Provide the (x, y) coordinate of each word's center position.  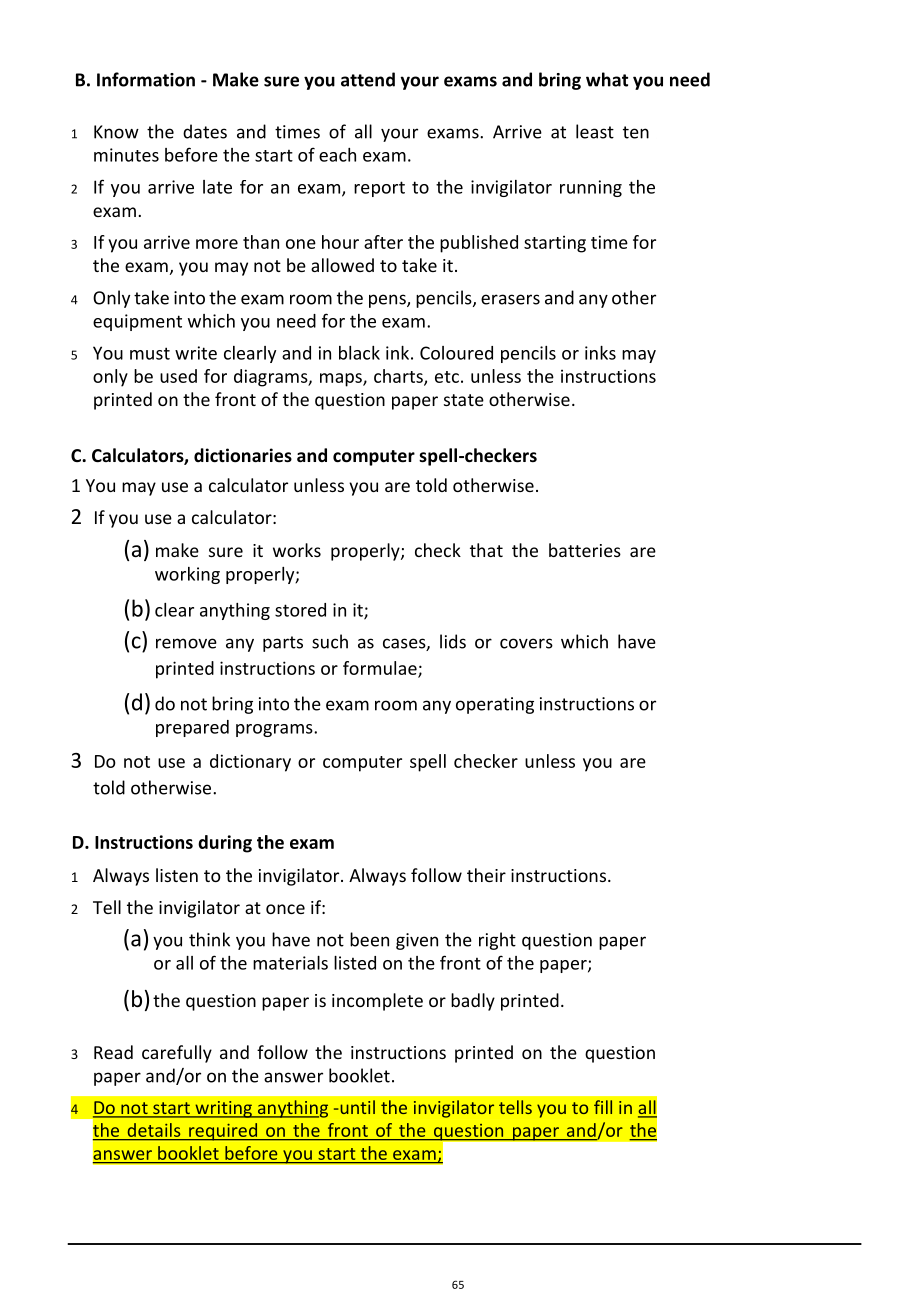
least (595, 131)
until (356, 1107)
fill (603, 1107)
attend (368, 79)
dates (205, 131)
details (154, 1130)
